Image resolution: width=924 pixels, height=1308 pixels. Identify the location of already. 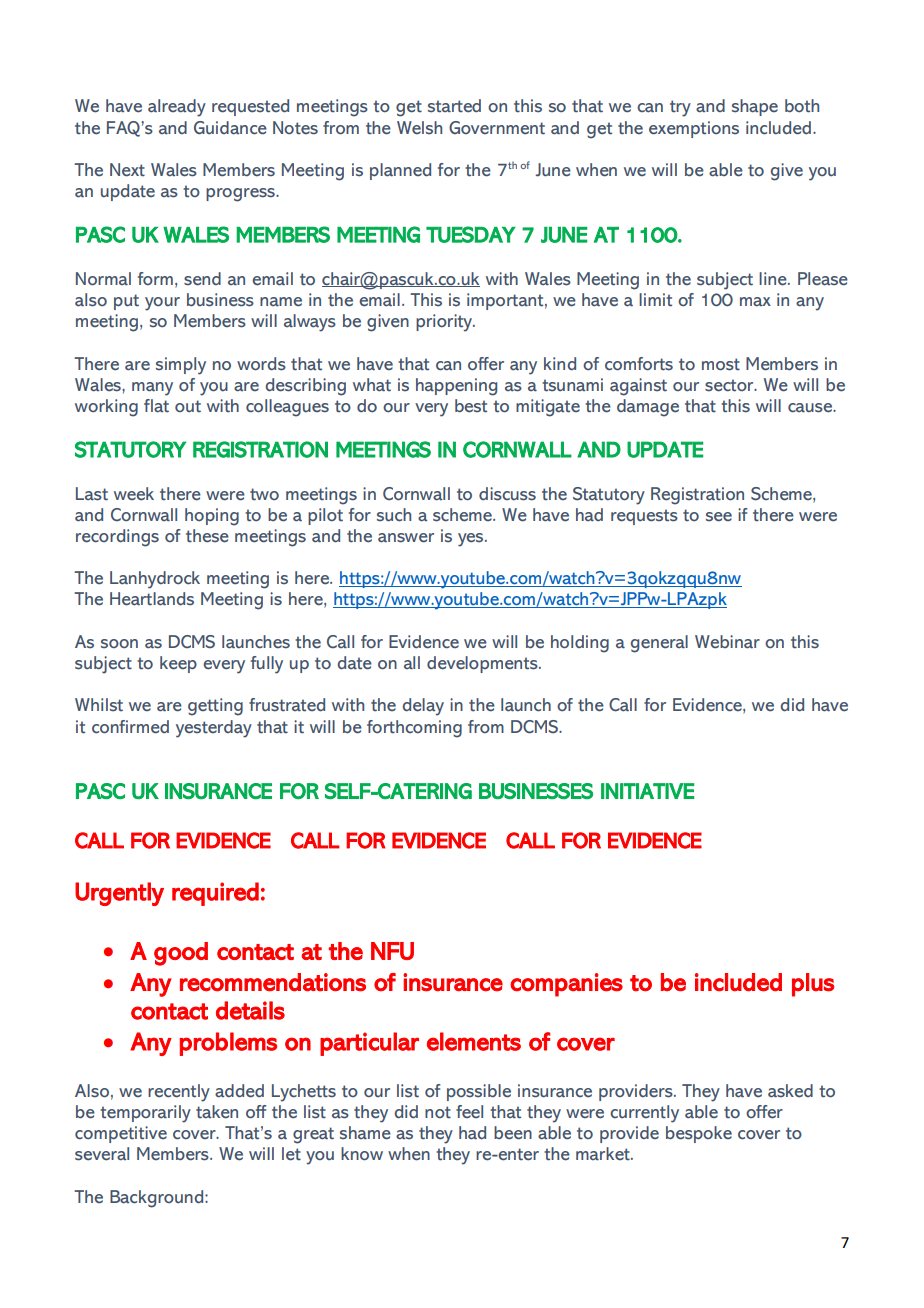
(177, 108).
